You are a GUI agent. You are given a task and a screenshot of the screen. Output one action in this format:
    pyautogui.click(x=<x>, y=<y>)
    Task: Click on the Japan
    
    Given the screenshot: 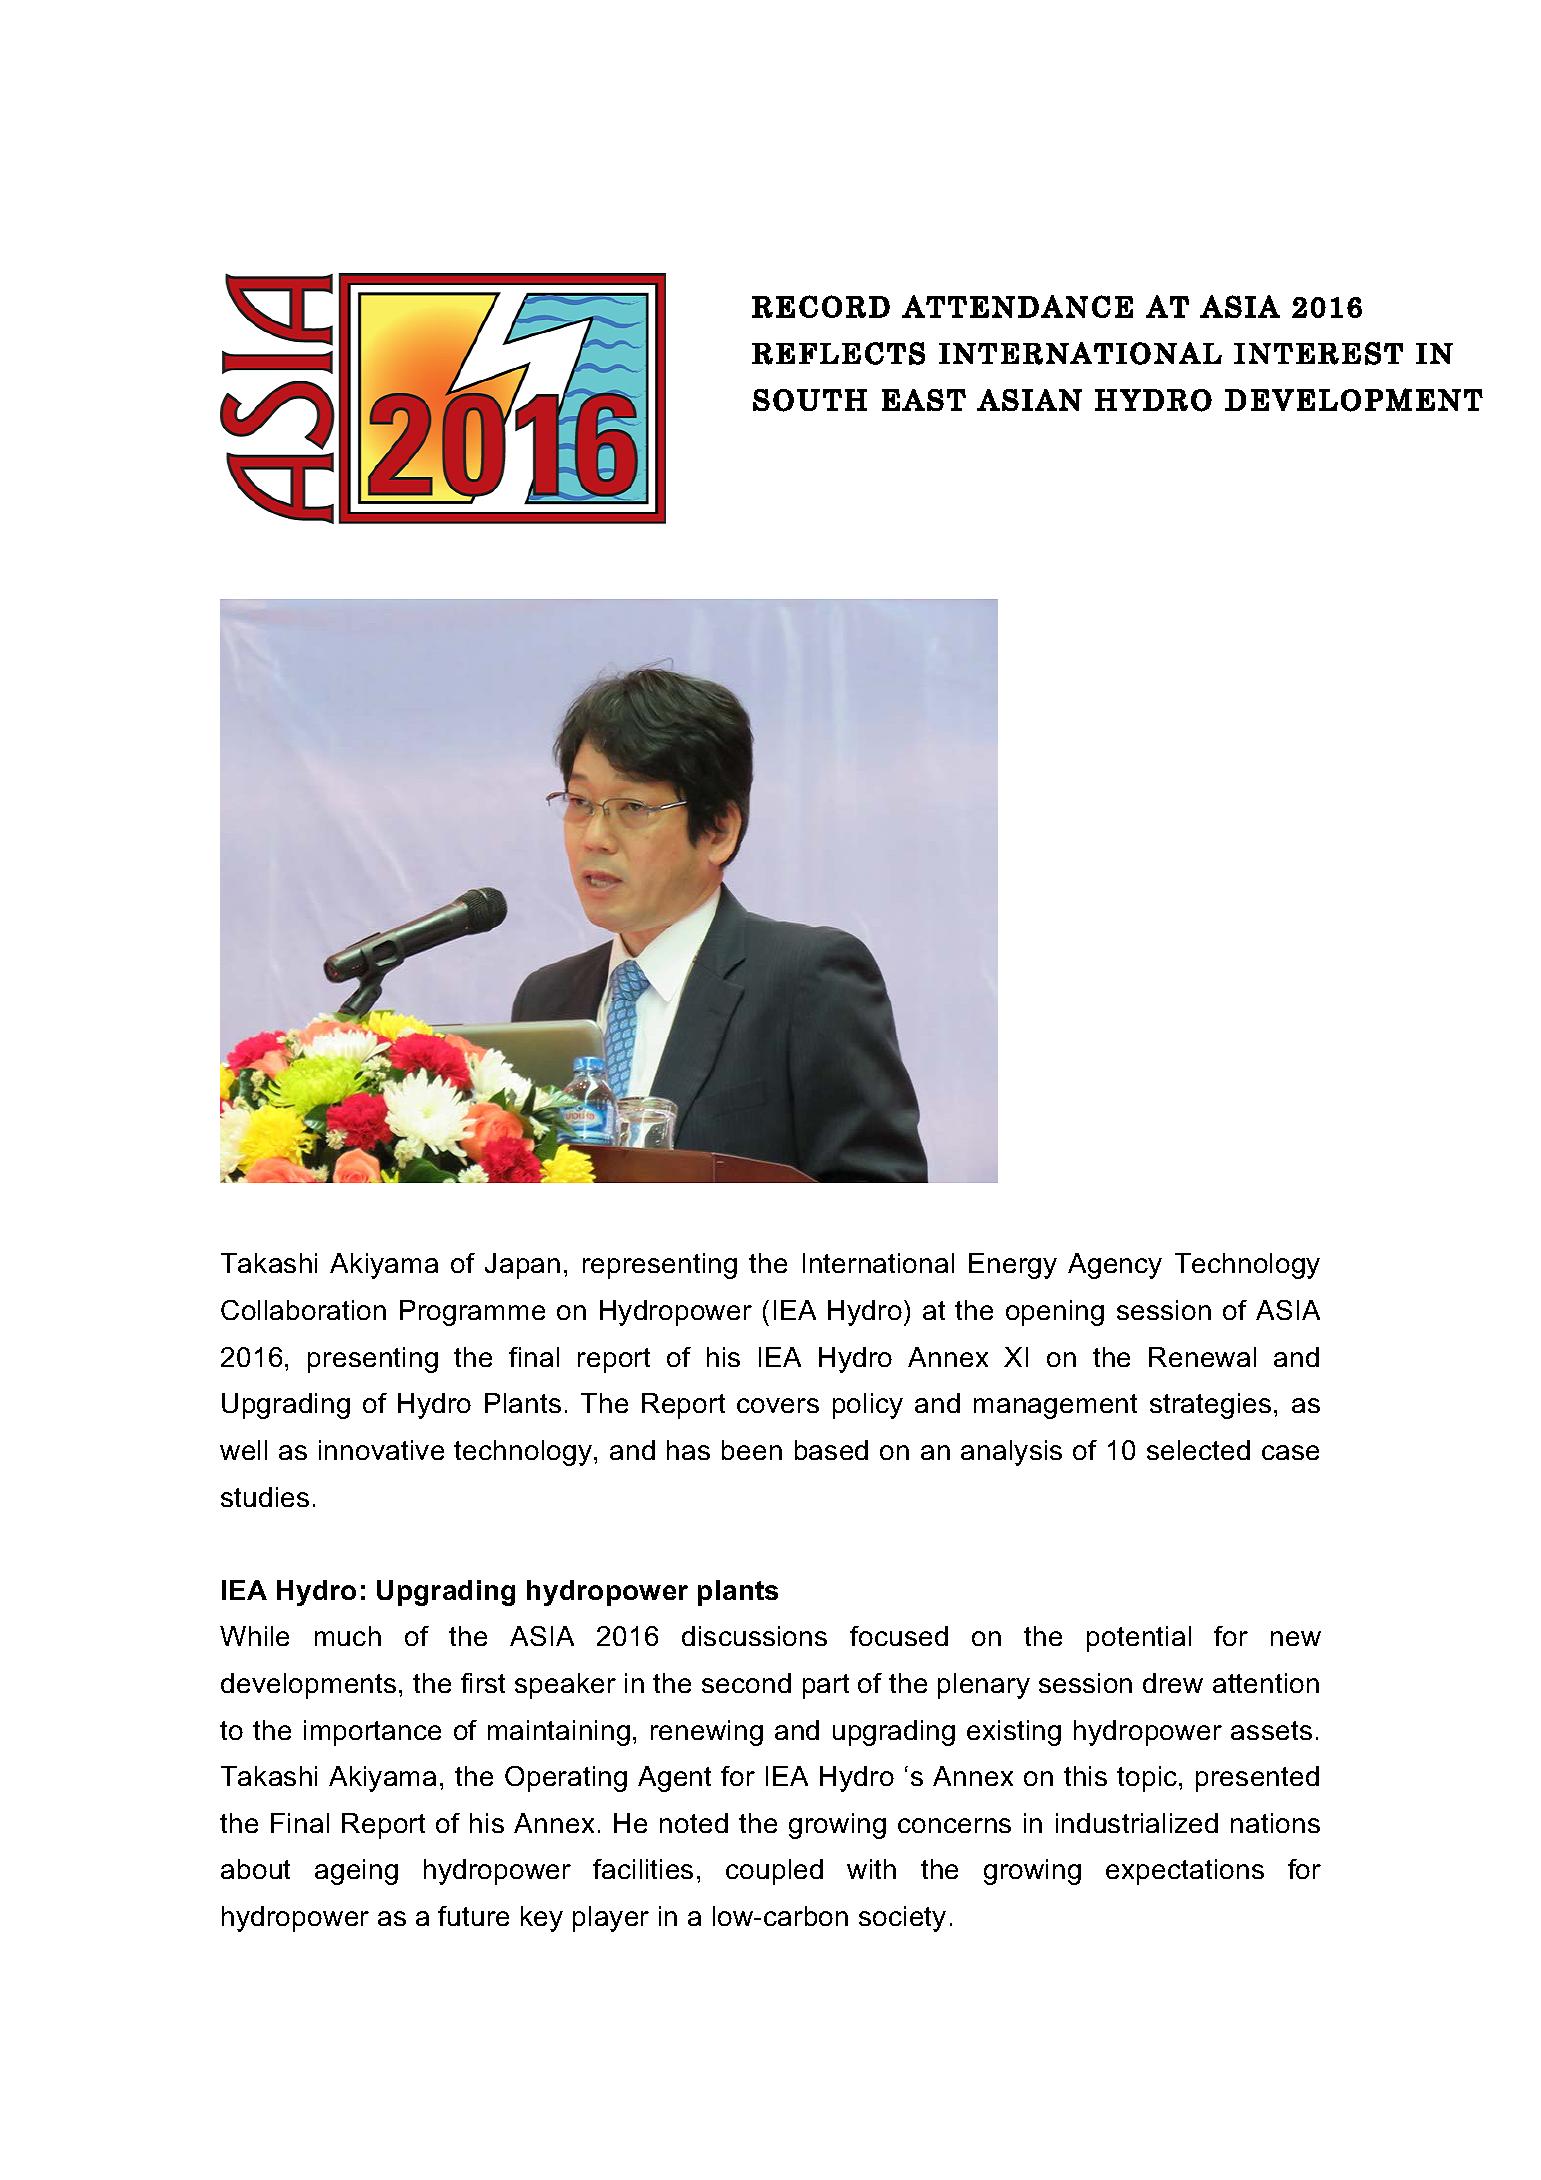 What is the action you would take?
    pyautogui.click(x=522, y=1266)
